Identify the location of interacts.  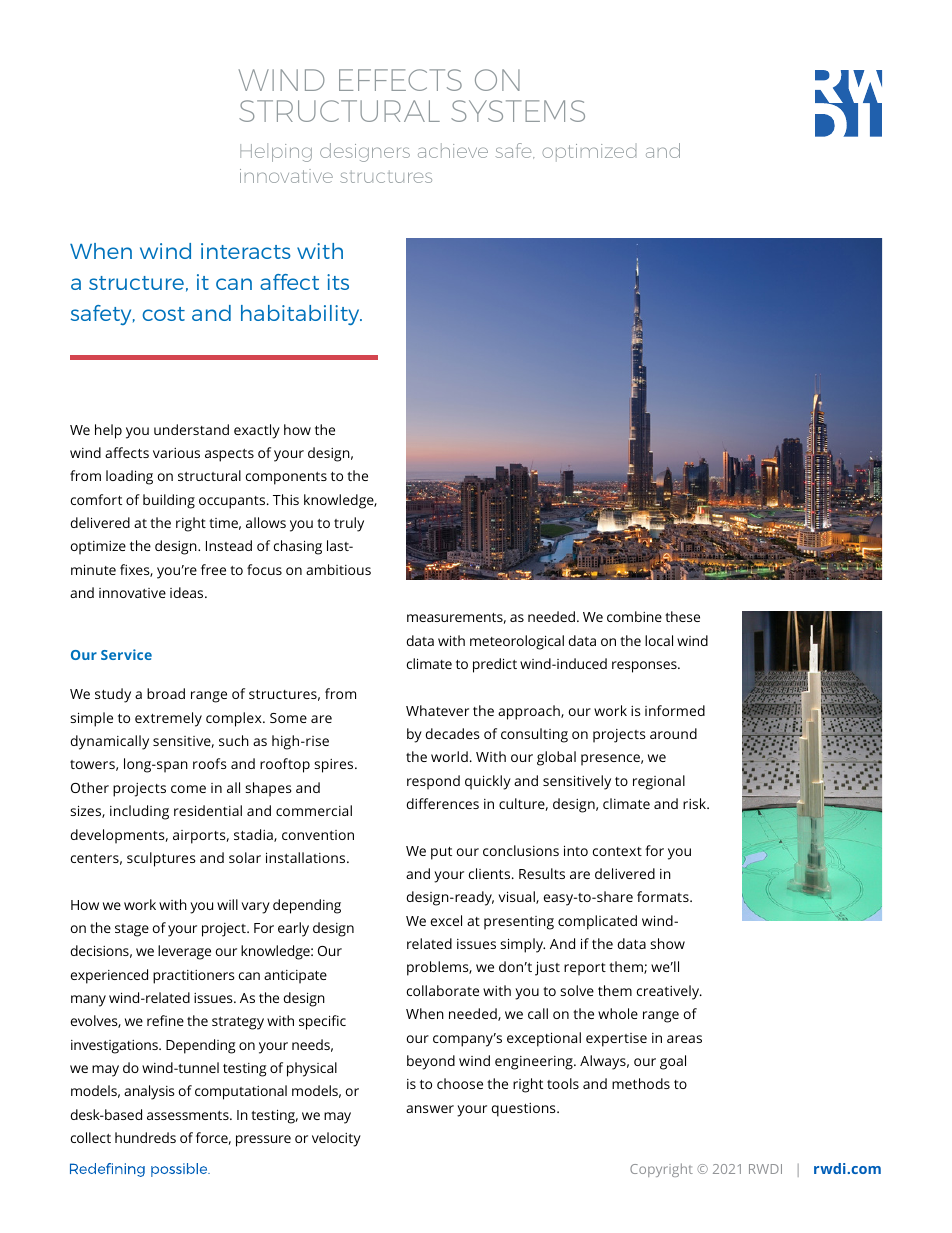
(246, 251).
